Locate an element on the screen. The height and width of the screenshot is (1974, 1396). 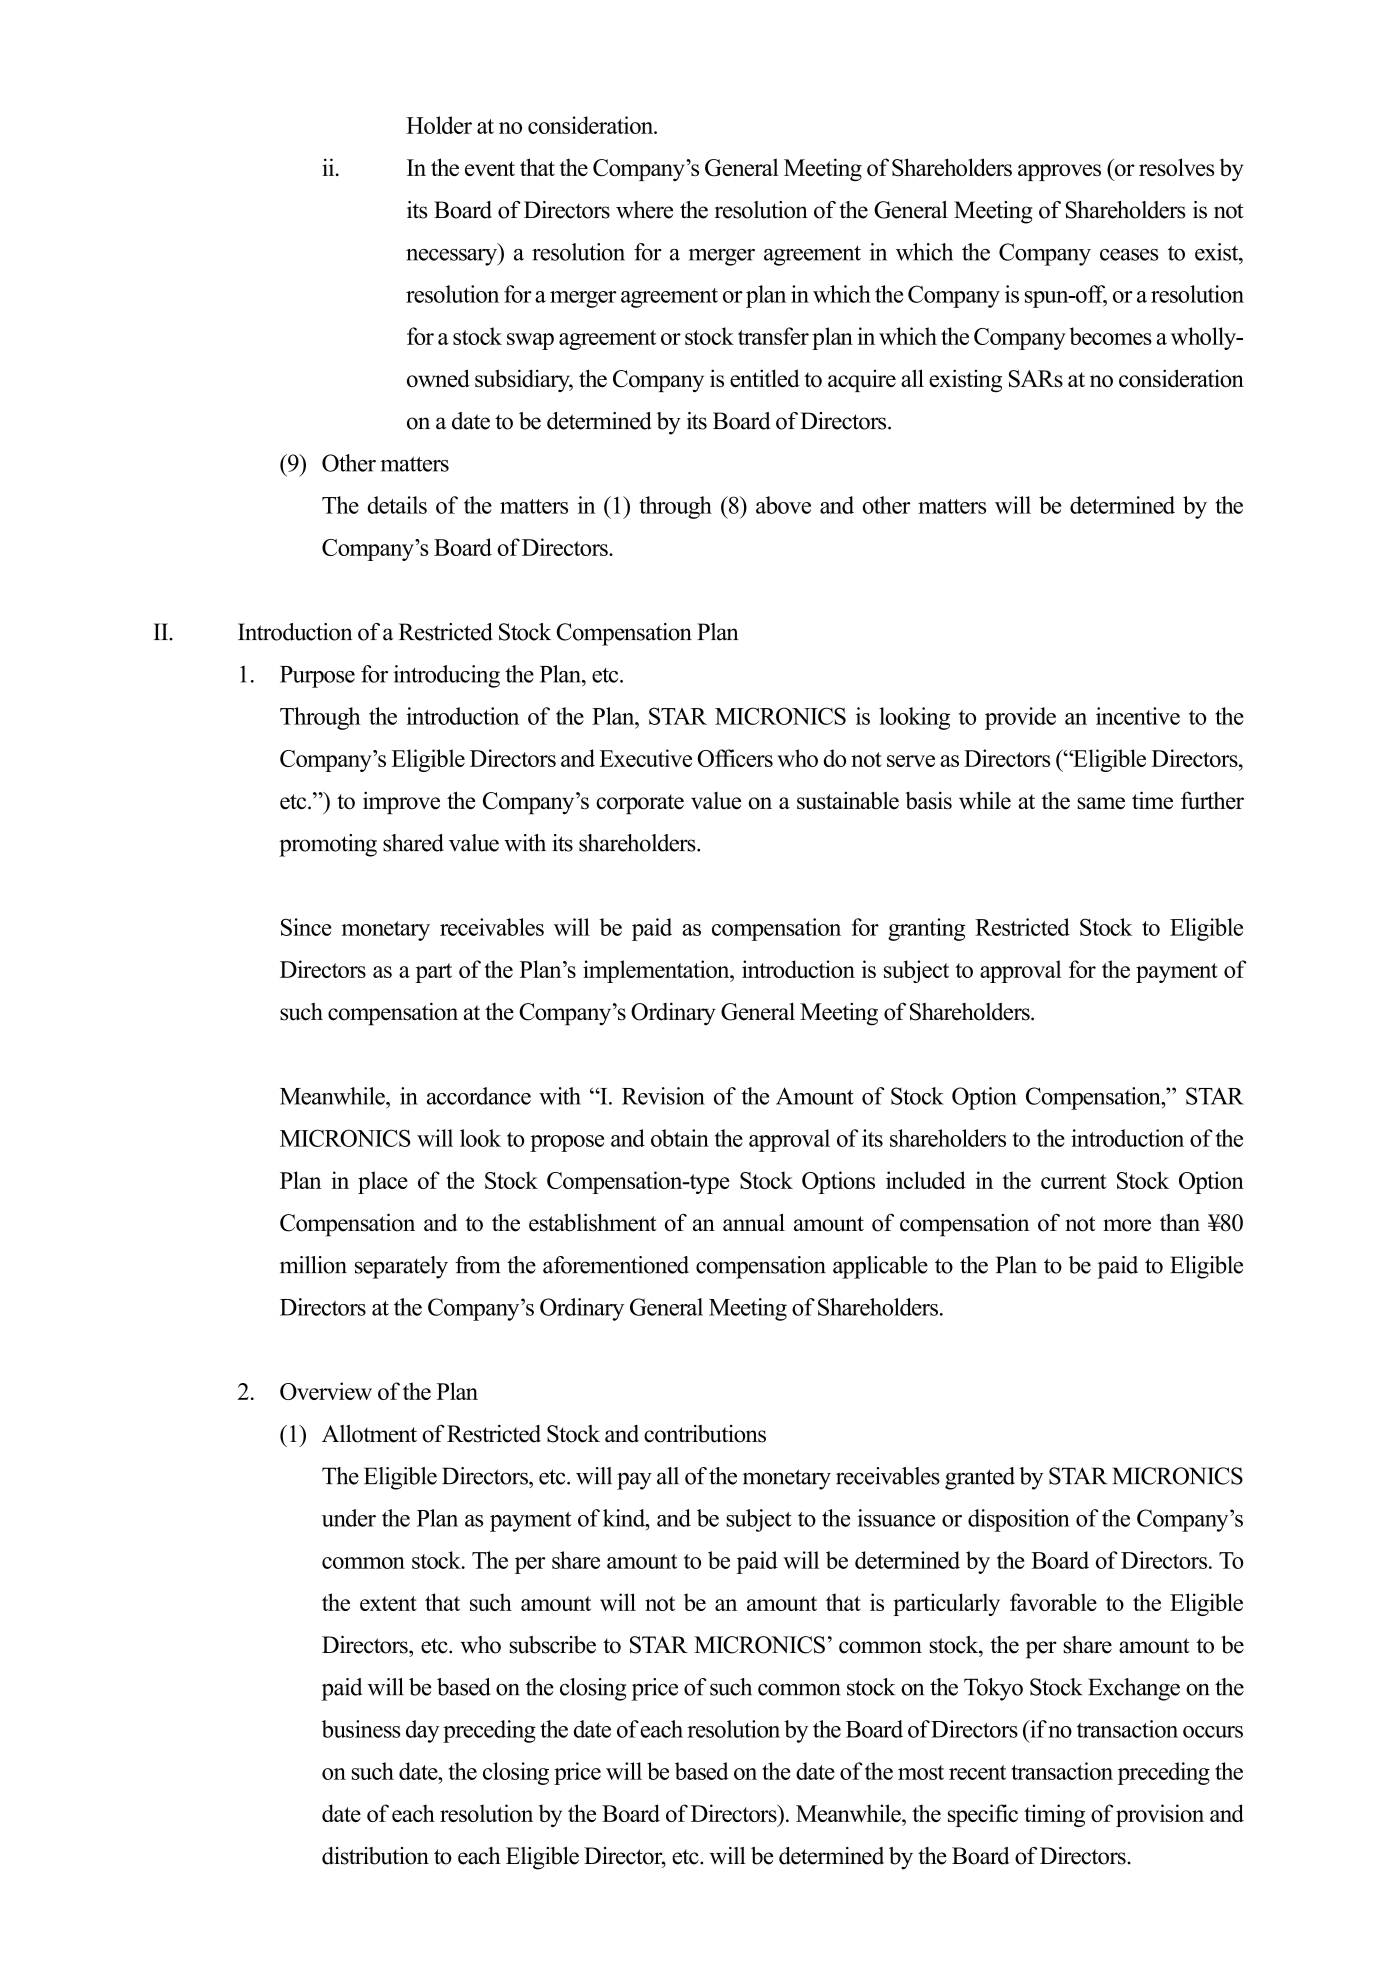
necessary is located at coordinates (453, 257).
